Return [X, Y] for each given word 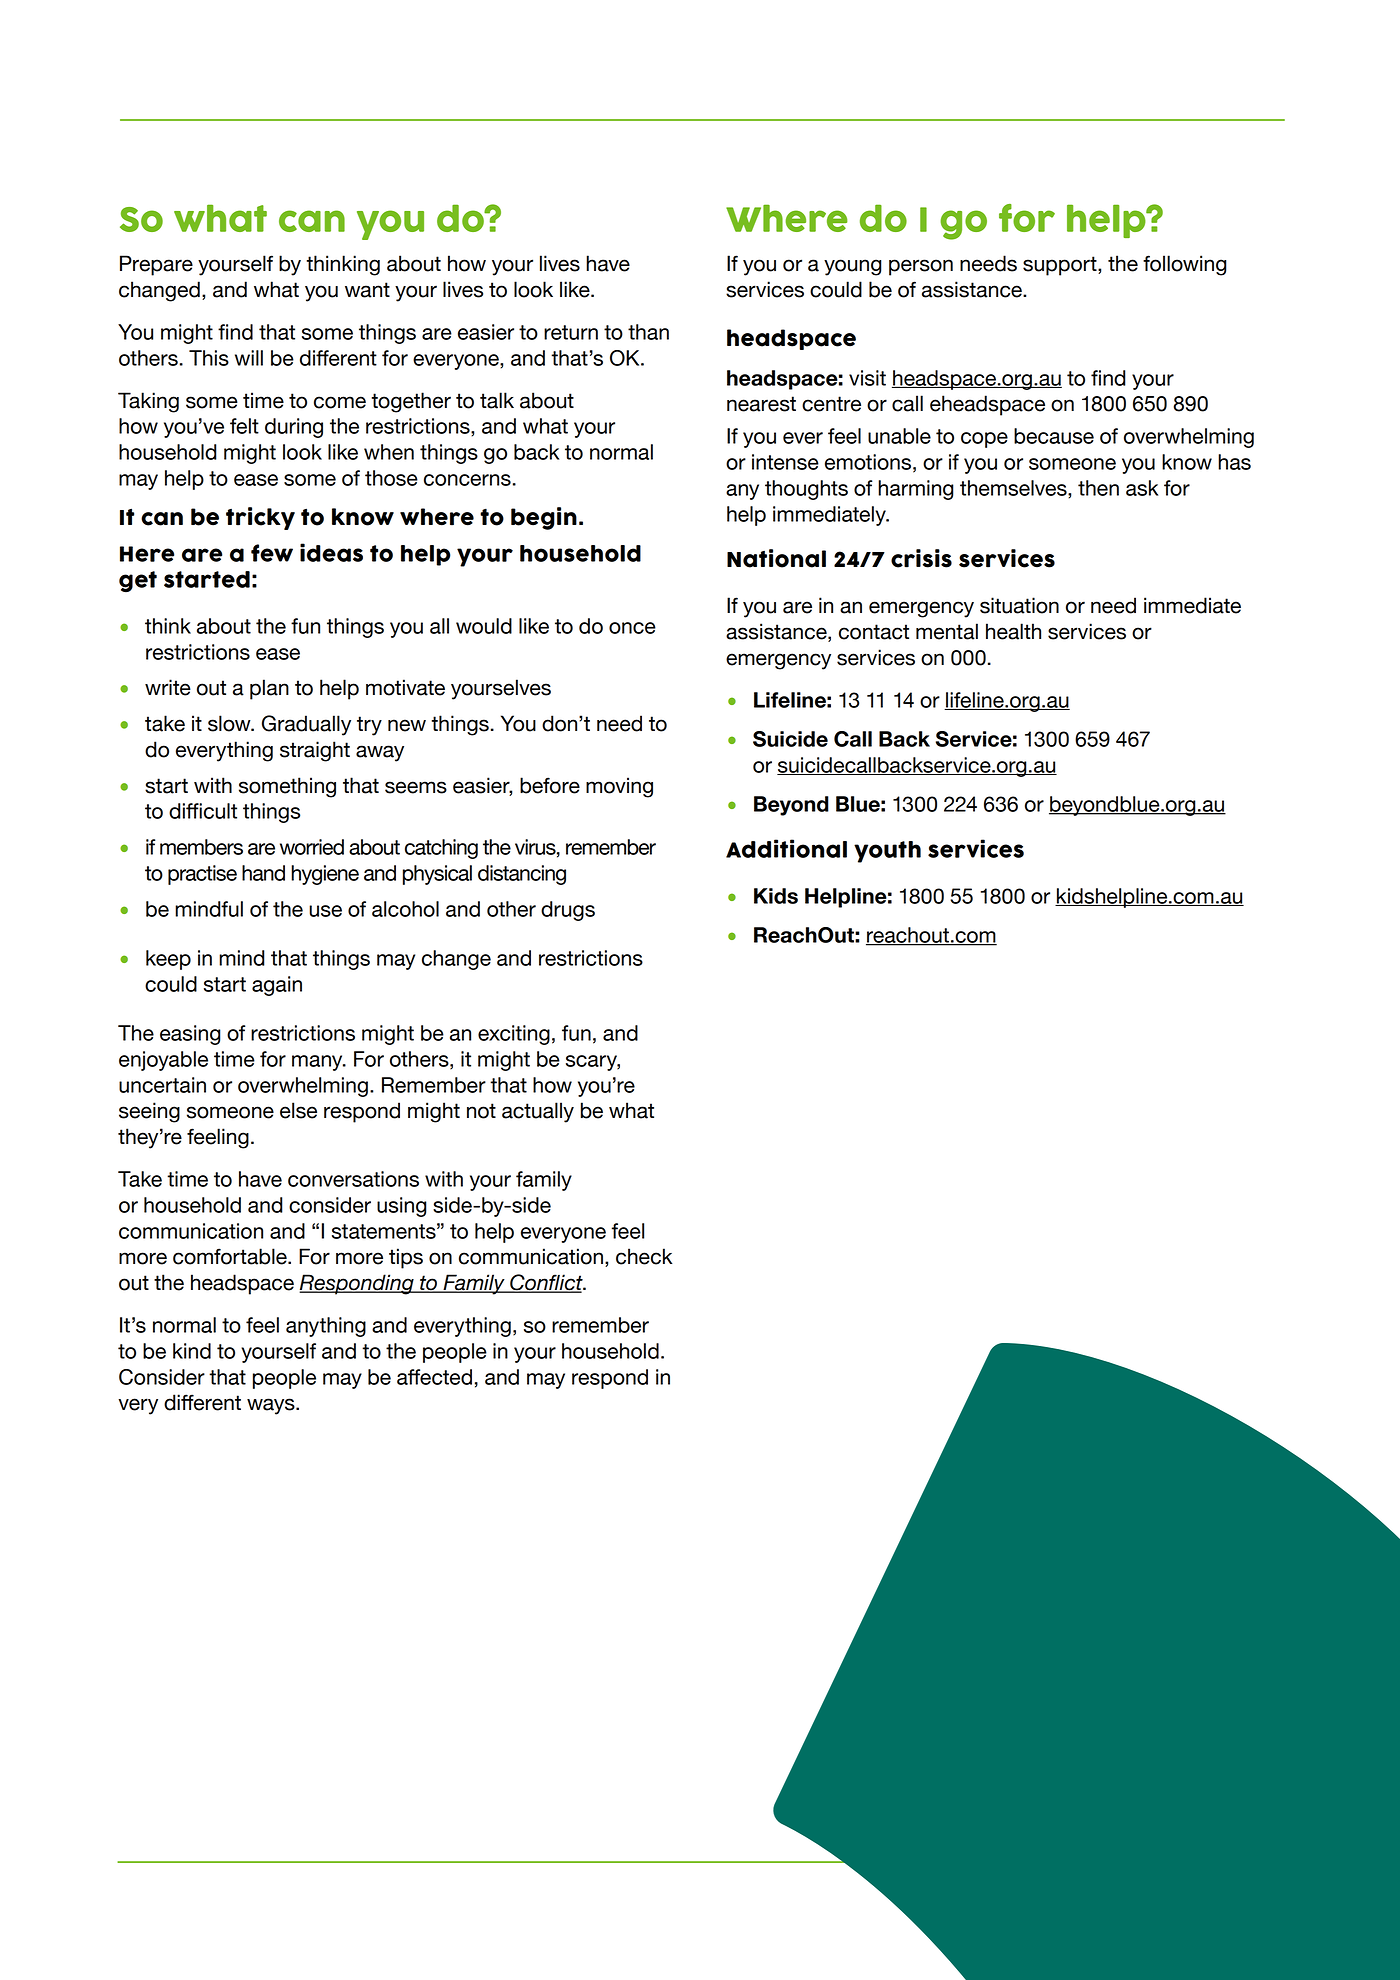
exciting [514, 1035]
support [1061, 266]
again [277, 986]
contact [874, 632]
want [367, 290]
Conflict [546, 1283]
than [648, 332]
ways [272, 1406]
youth [887, 852]
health [1013, 631]
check [644, 1256]
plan [269, 689]
